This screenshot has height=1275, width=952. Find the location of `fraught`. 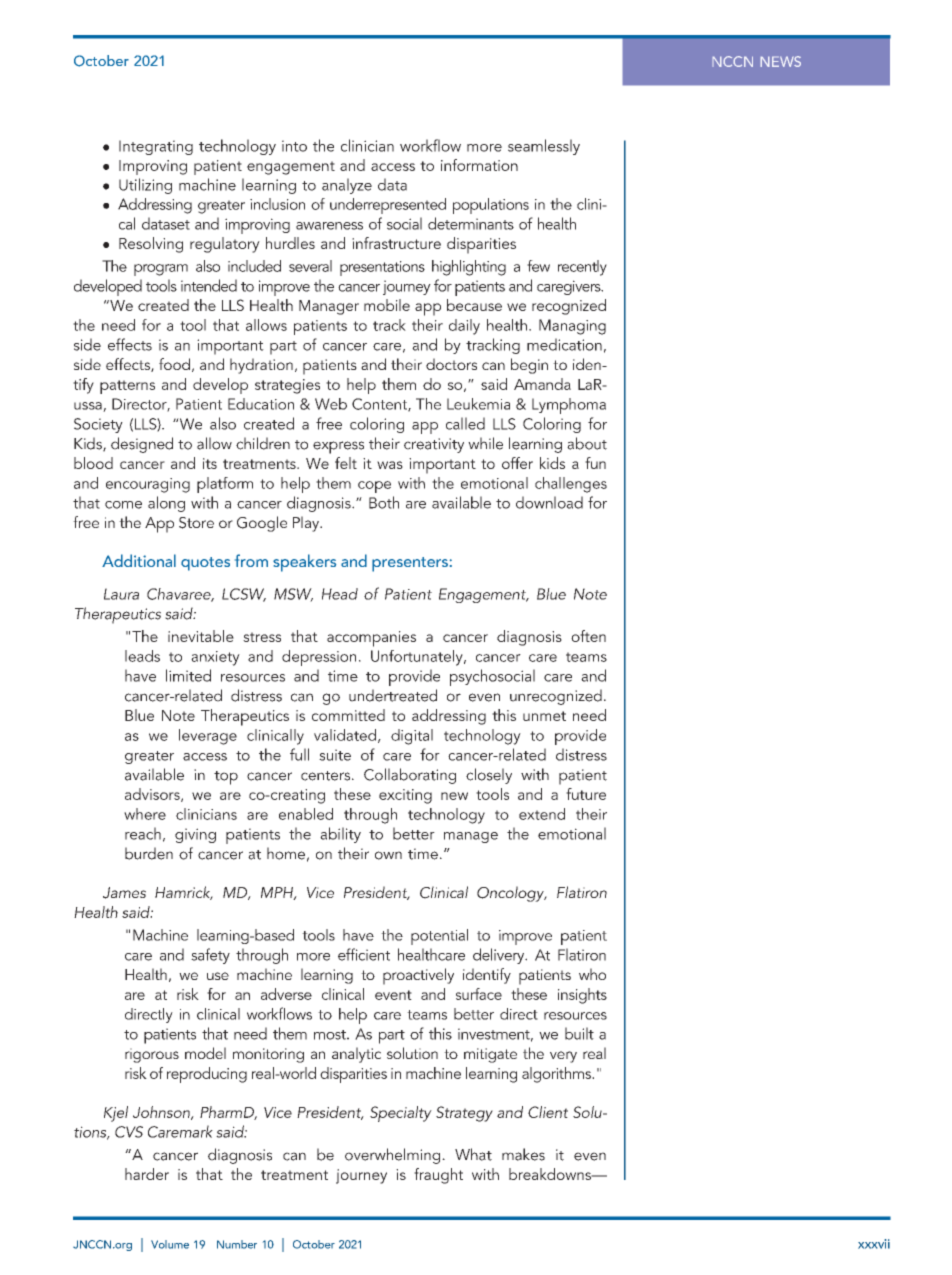

fraught is located at coordinates (438, 1176).
